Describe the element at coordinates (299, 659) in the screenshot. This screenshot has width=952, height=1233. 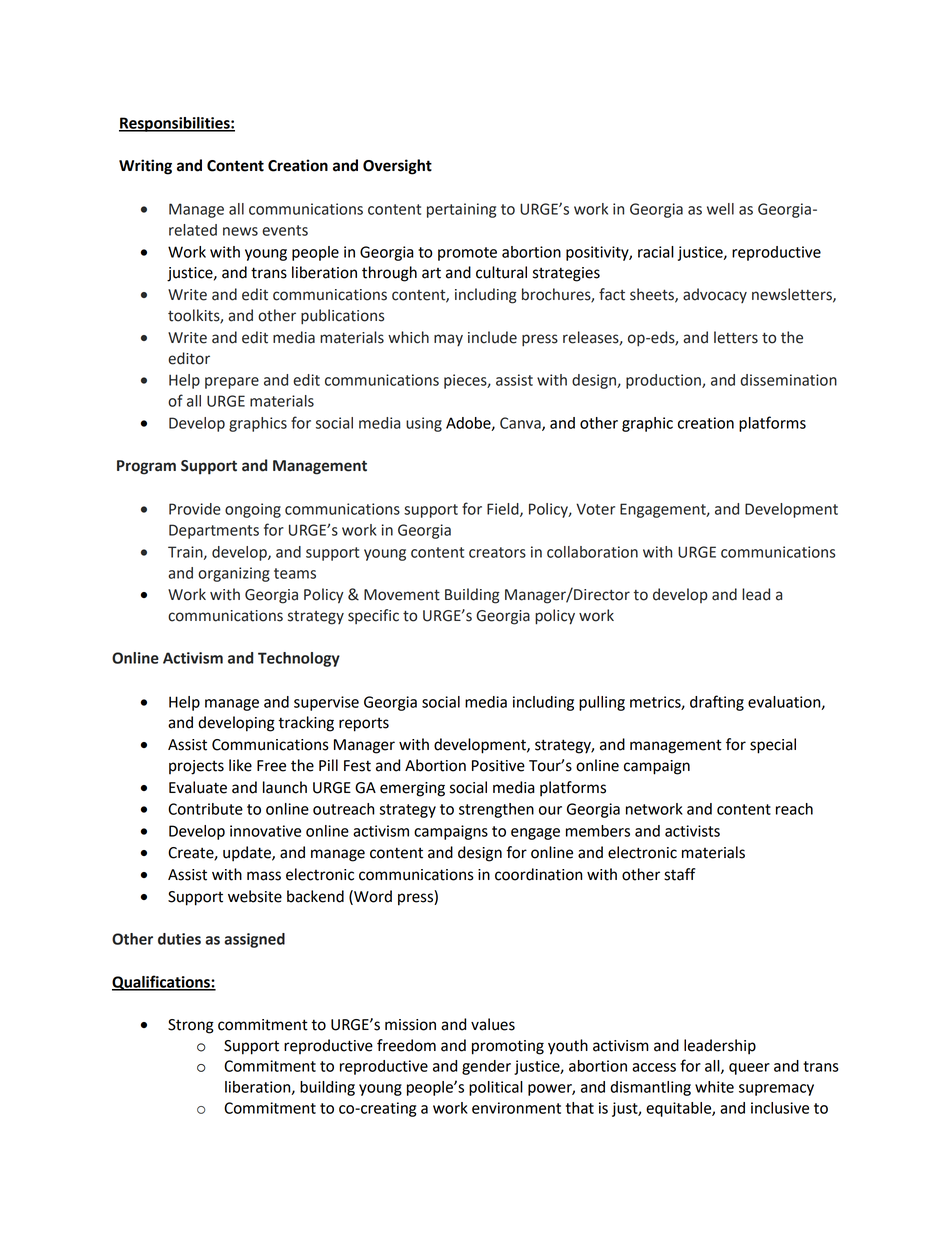
I see `Technology` at that location.
